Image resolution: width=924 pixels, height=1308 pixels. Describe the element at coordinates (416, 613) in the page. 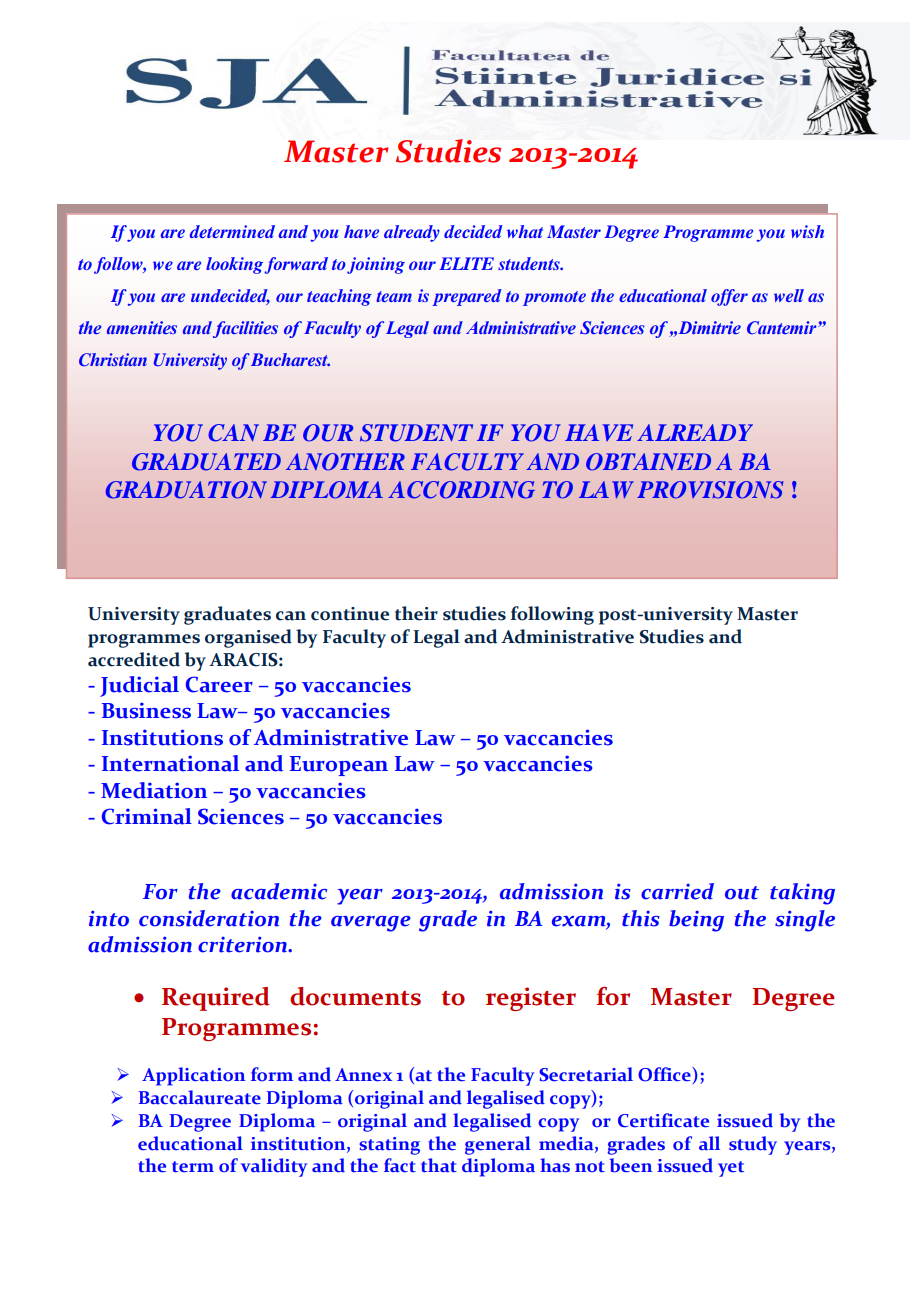

I see `their` at that location.
